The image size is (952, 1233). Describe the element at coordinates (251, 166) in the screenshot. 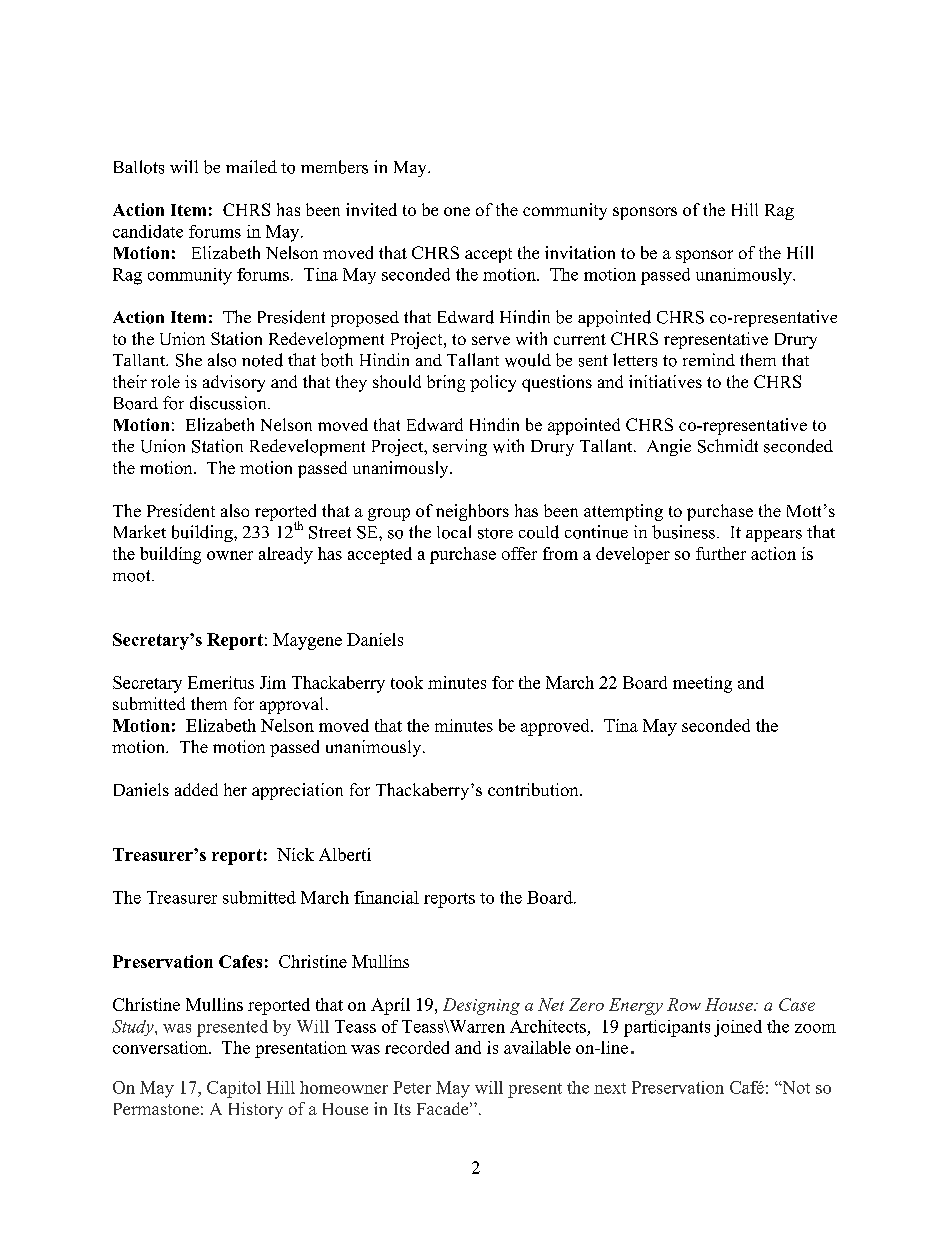

I see `mailed` at that location.
